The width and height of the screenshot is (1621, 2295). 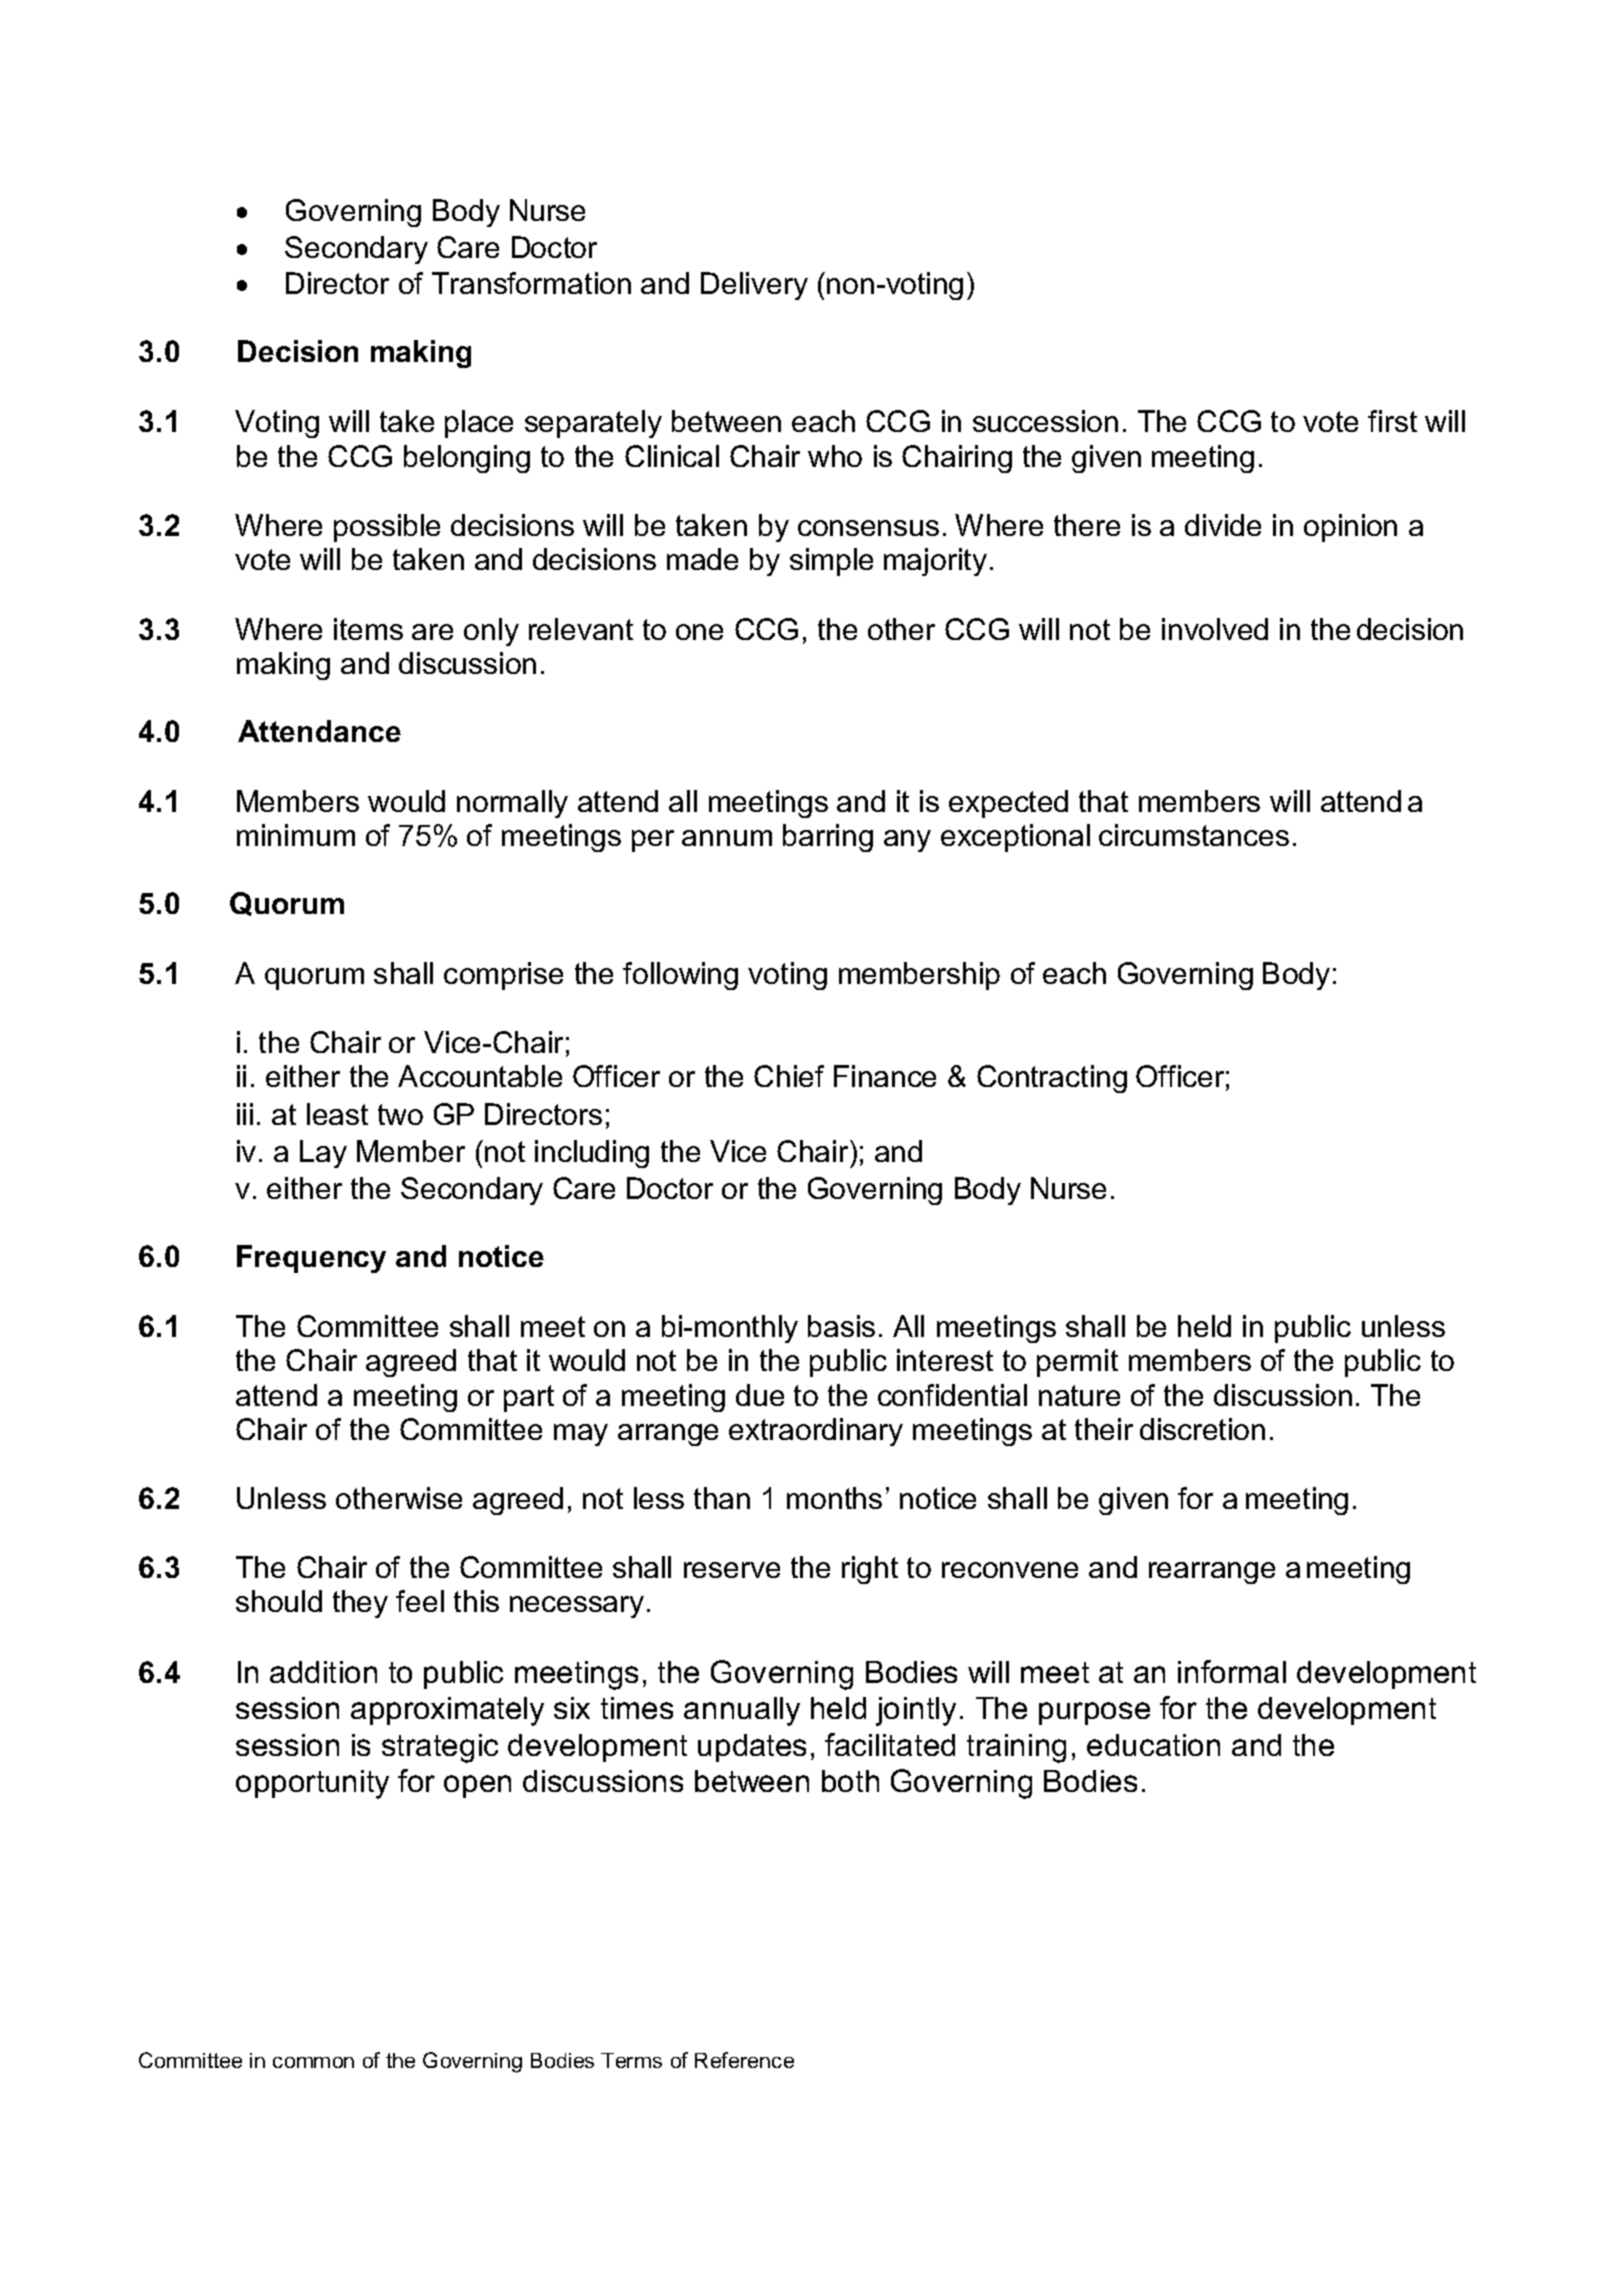 I want to click on informal, so click(x=1232, y=1671).
